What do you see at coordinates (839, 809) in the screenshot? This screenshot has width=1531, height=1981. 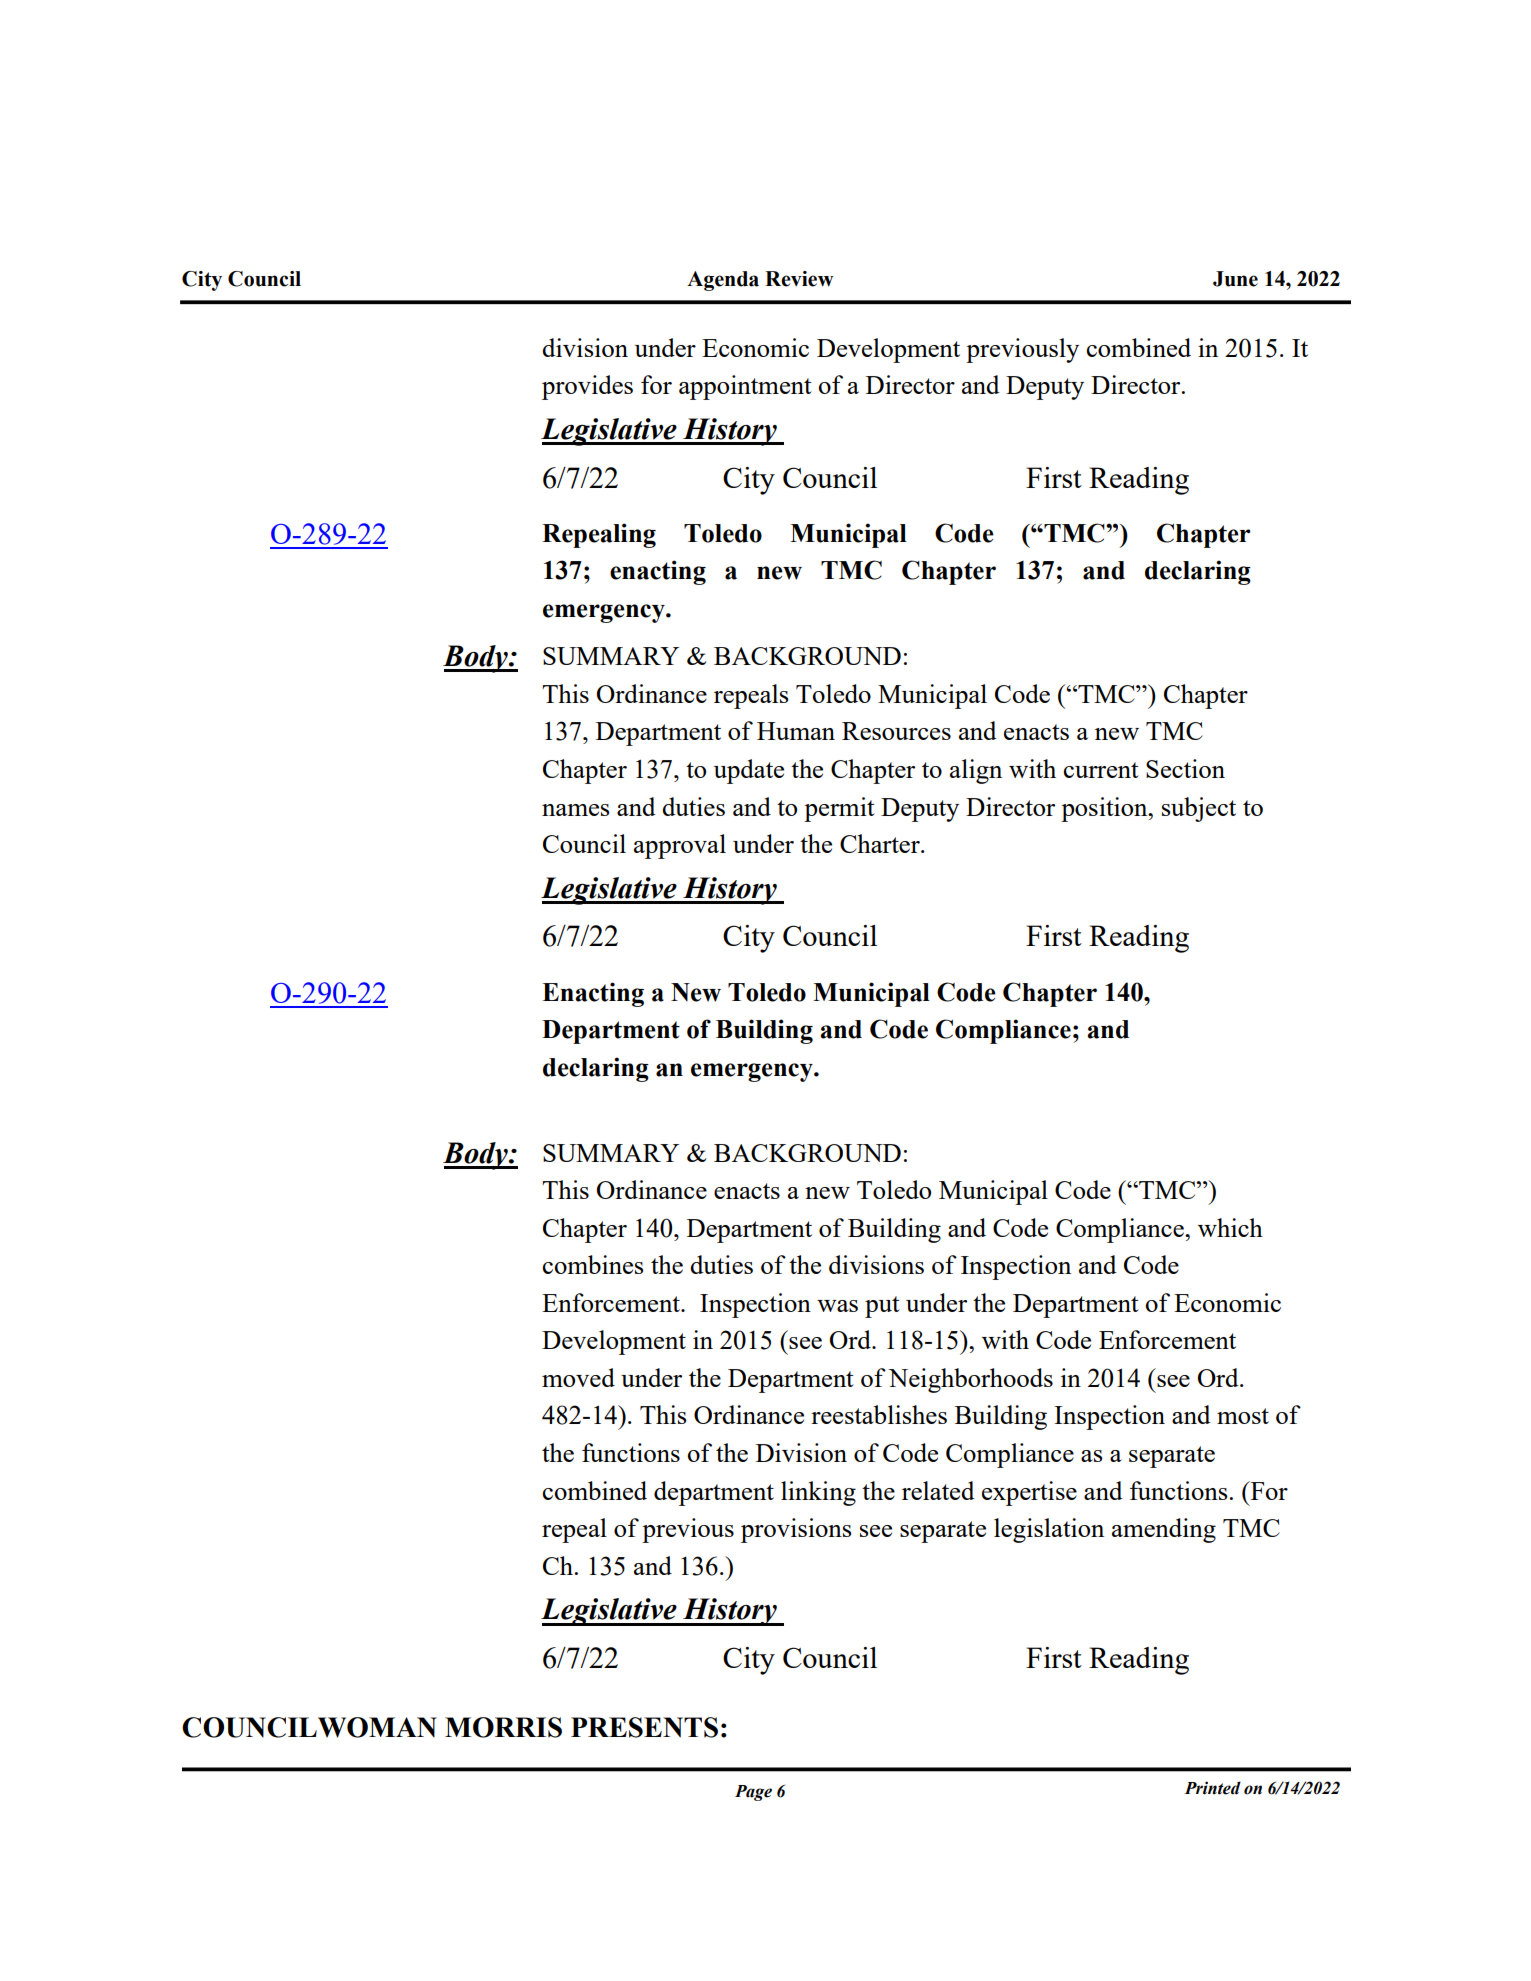 I see `permit` at bounding box center [839, 809].
